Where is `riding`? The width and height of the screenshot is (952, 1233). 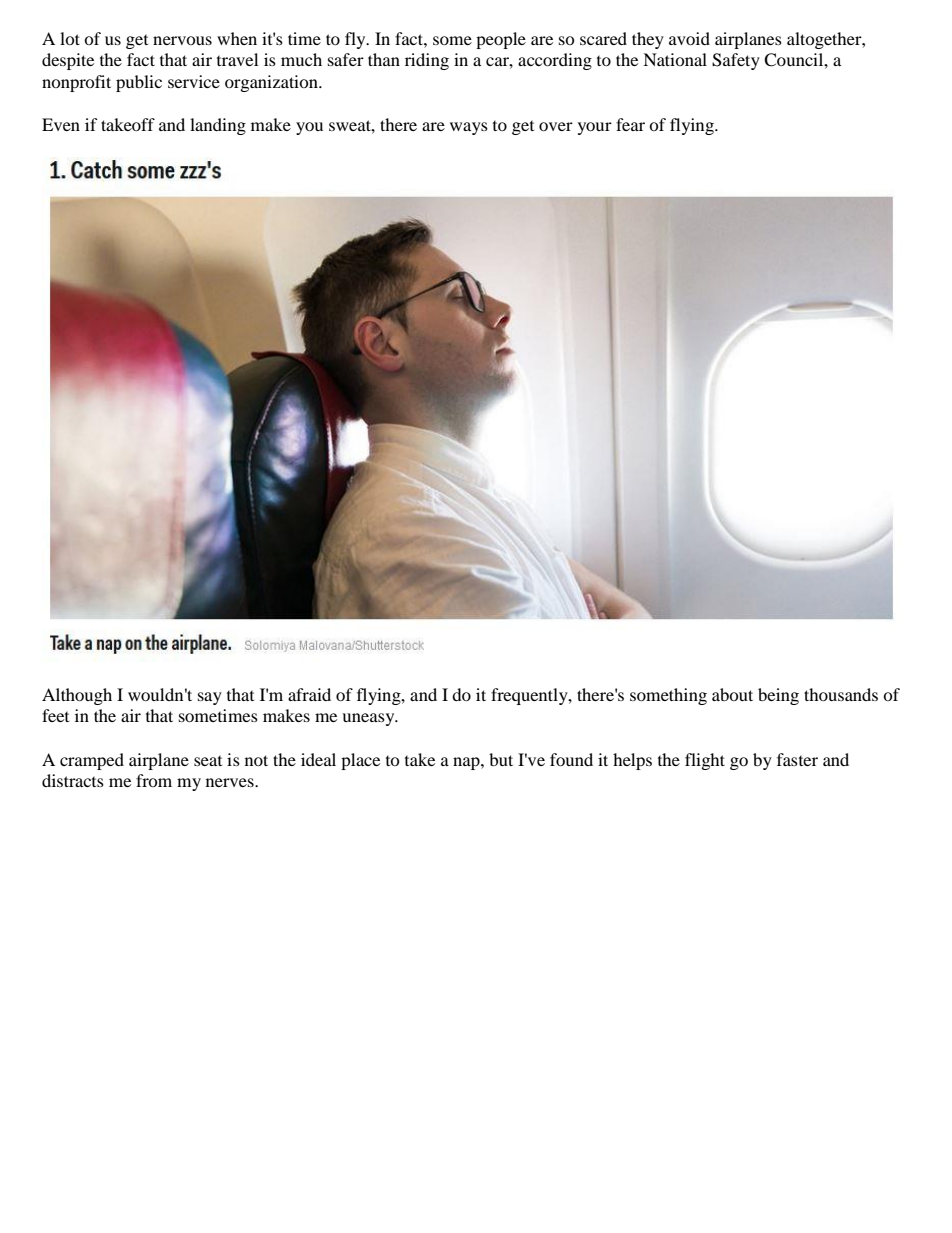
riding is located at coordinates (427, 61).
